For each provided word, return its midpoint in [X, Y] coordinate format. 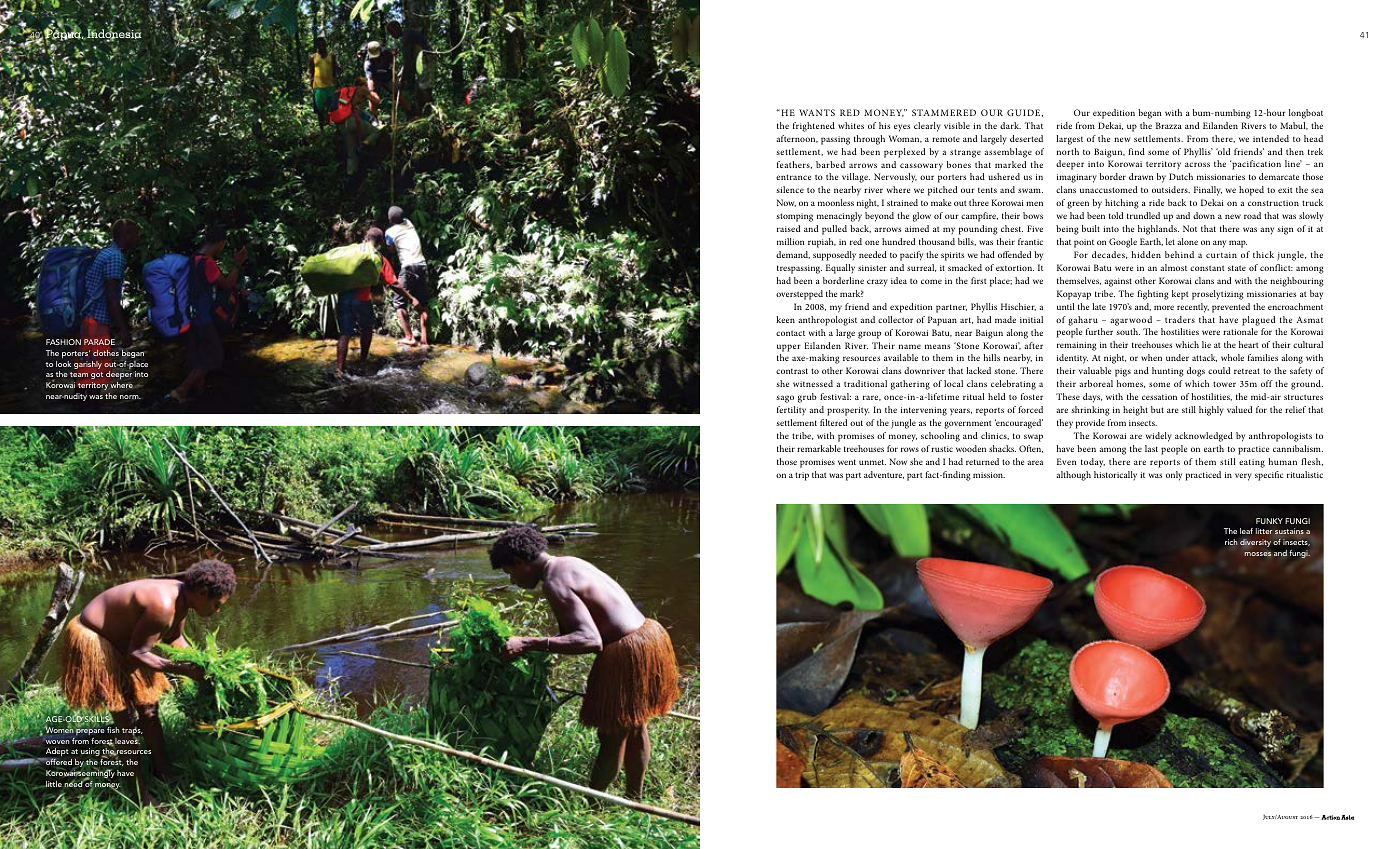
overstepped [799, 295]
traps [132, 732]
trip [802, 476]
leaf [1246, 531]
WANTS [817, 112]
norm [130, 397]
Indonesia [113, 34]
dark [1010, 125]
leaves [127, 740]
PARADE [99, 342]
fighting [1153, 295]
